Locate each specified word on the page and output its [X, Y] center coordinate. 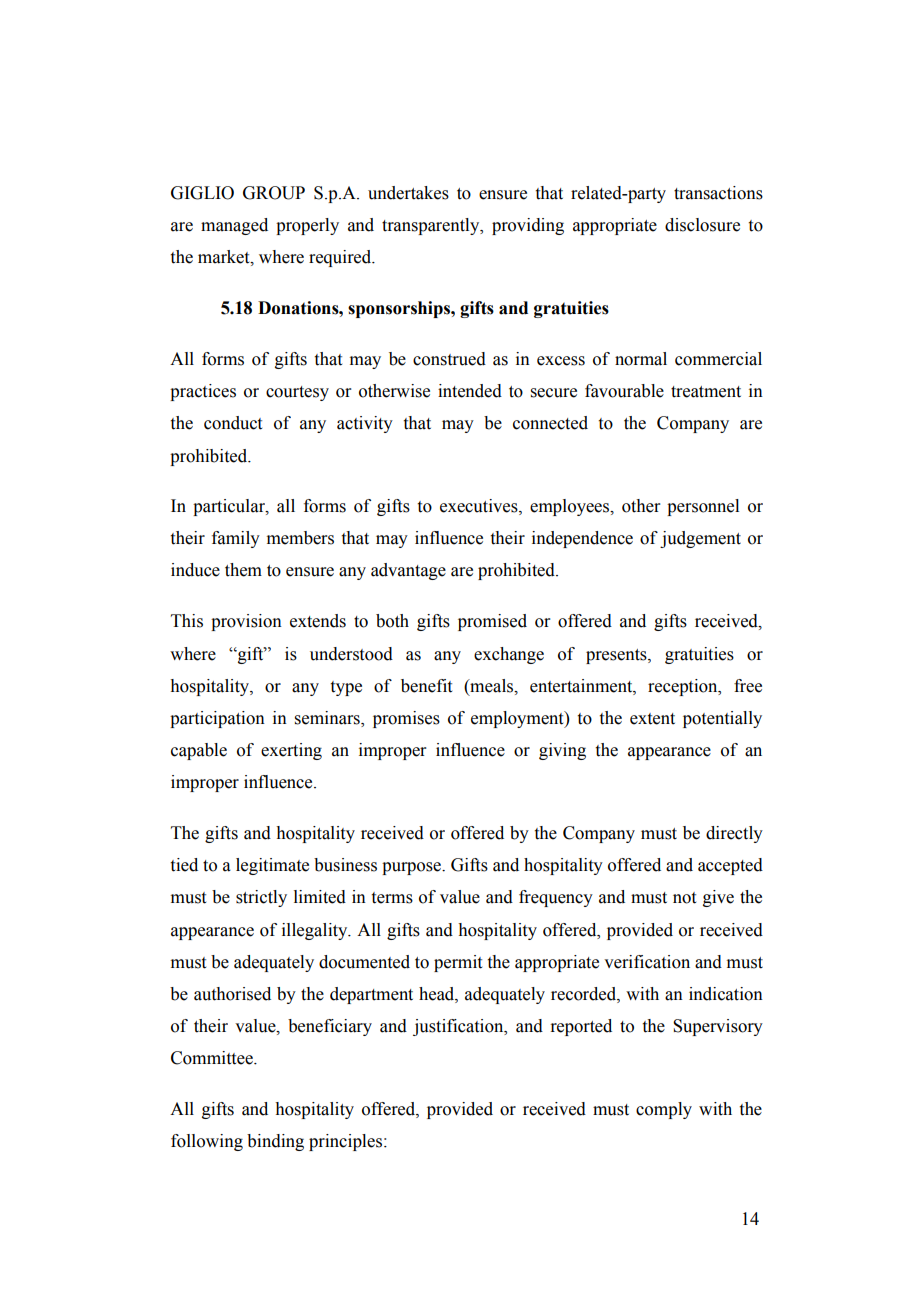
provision [246, 622]
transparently [432, 226]
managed [234, 226]
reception [684, 687]
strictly [261, 898]
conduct [233, 423]
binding [275, 1142]
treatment [706, 392]
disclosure [702, 225]
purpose [412, 868]
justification [459, 1027]
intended [470, 391]
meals [492, 686]
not [684, 898]
